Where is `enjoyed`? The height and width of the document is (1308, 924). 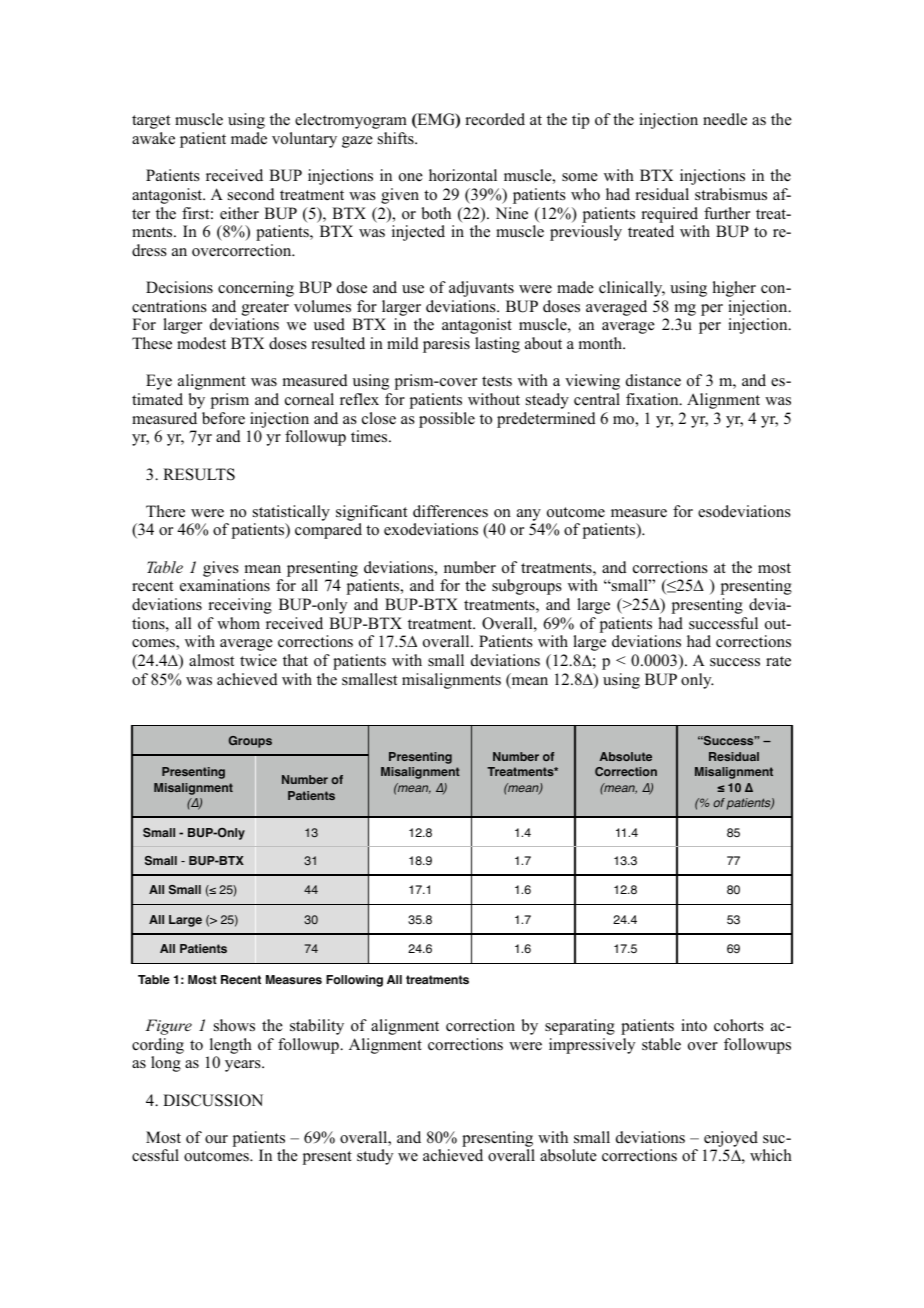
enjoyed is located at coordinates (731, 1139).
